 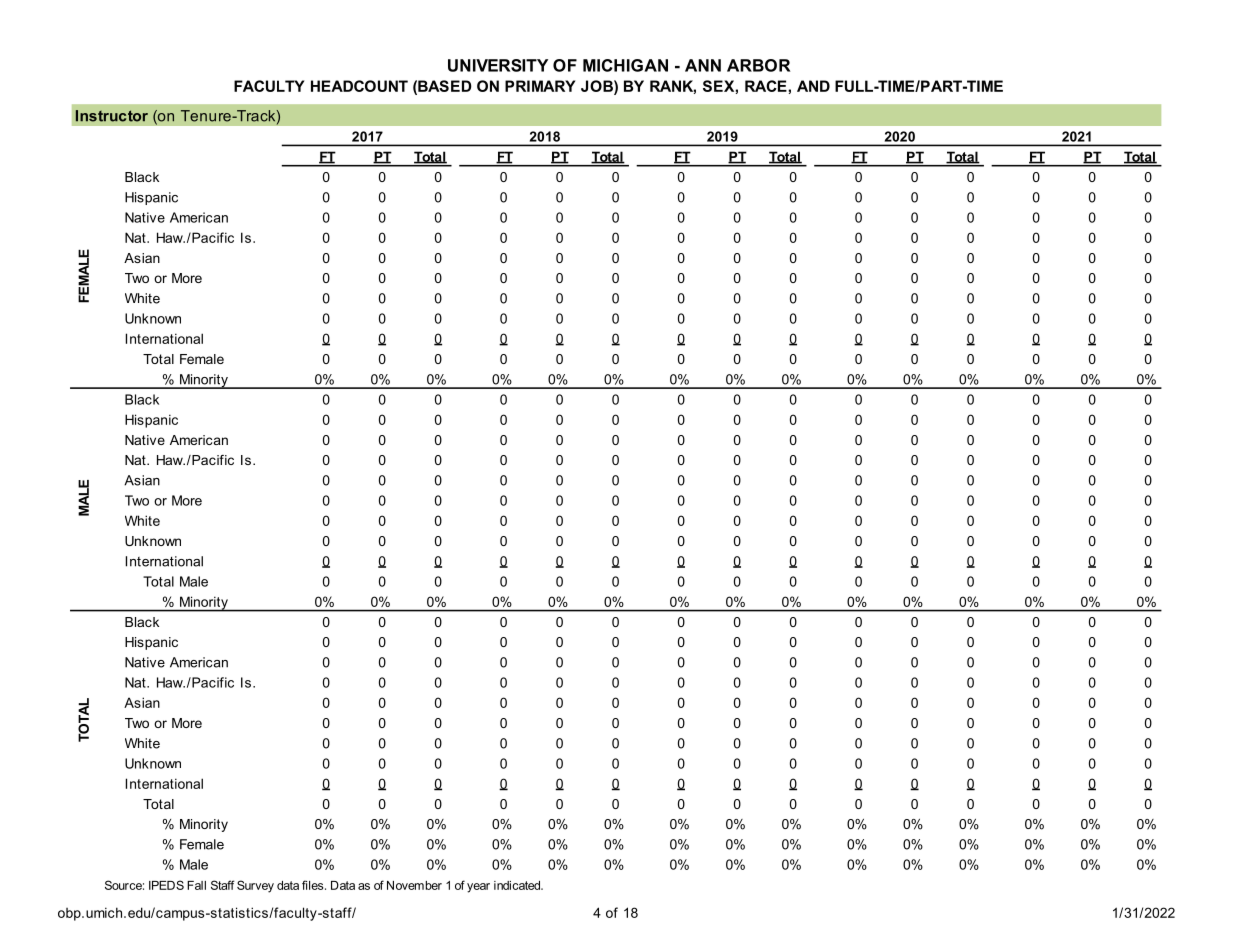 I want to click on HEADCOUNT, so click(x=359, y=86).
